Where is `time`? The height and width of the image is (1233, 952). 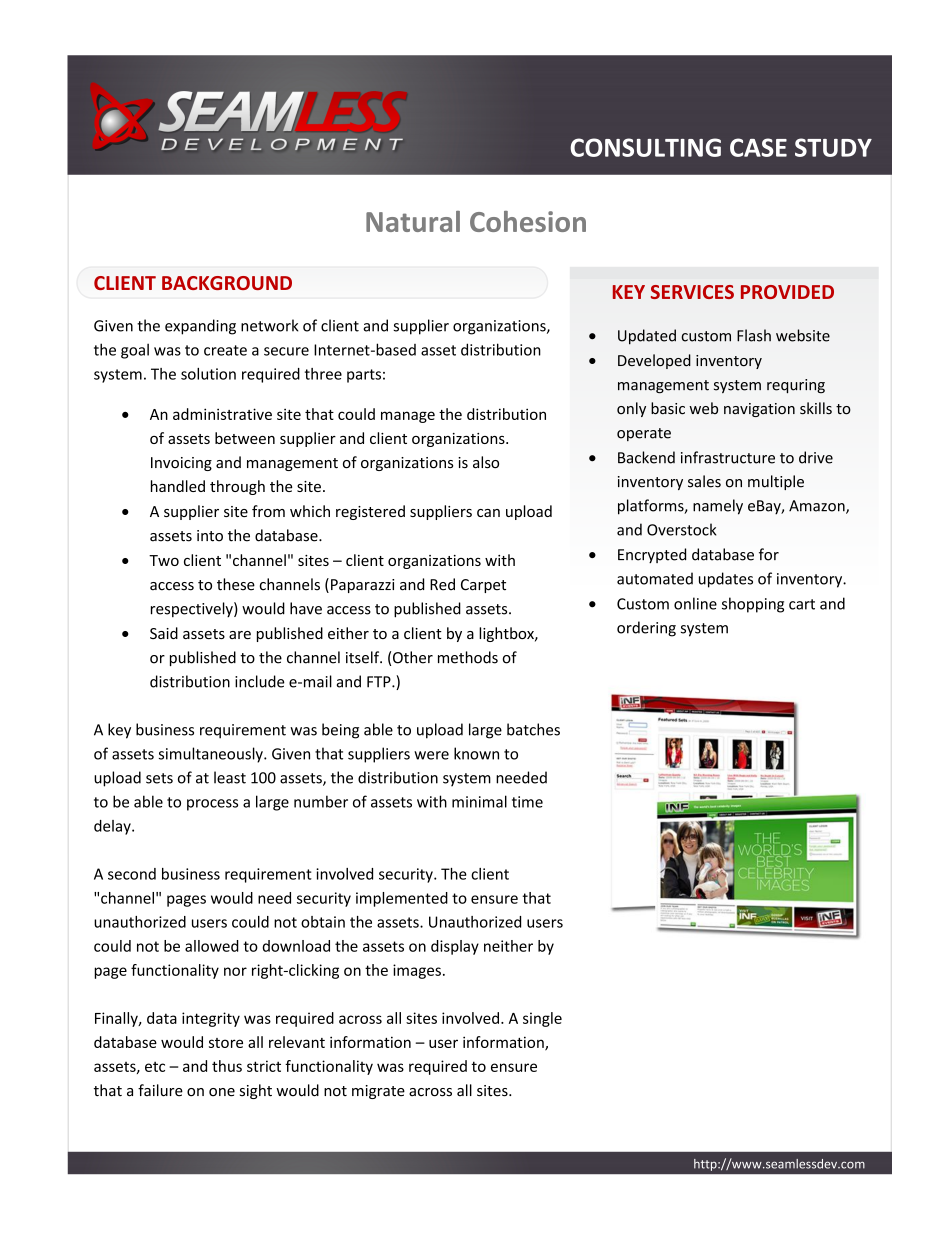 time is located at coordinates (527, 802).
